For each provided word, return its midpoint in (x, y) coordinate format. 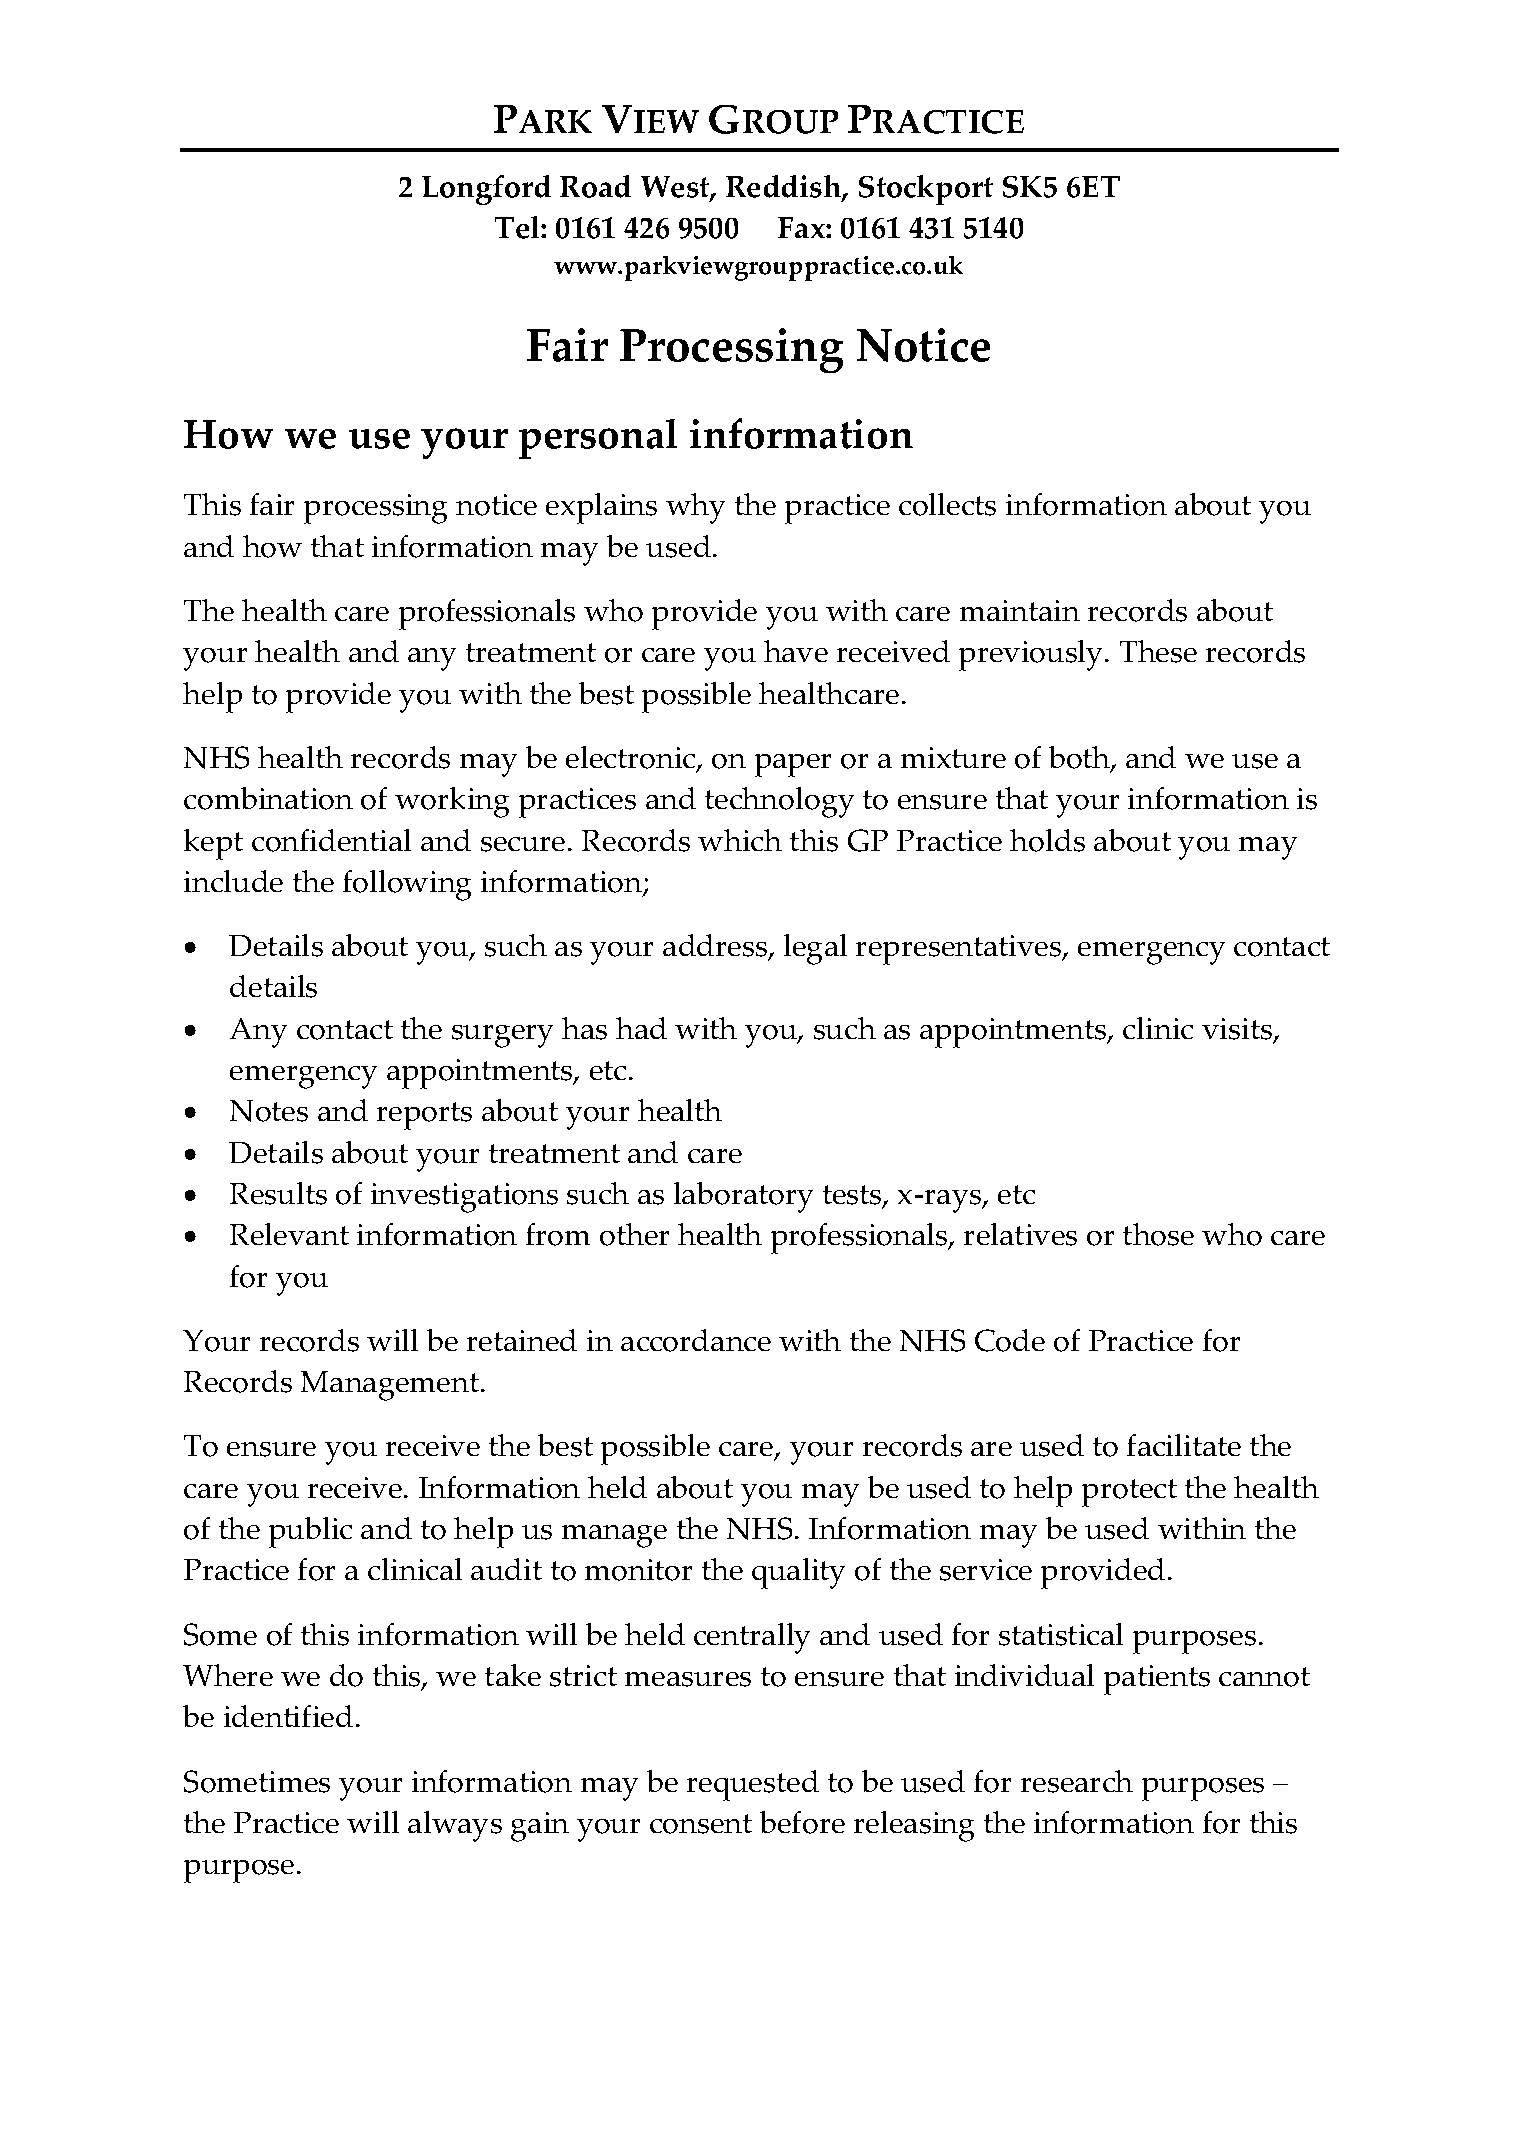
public (310, 1532)
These (1158, 651)
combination (268, 798)
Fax (802, 227)
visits (1238, 1030)
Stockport (926, 190)
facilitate (1184, 1445)
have (796, 651)
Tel (518, 227)
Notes (269, 1111)
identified (288, 1716)
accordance (696, 1340)
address (716, 947)
